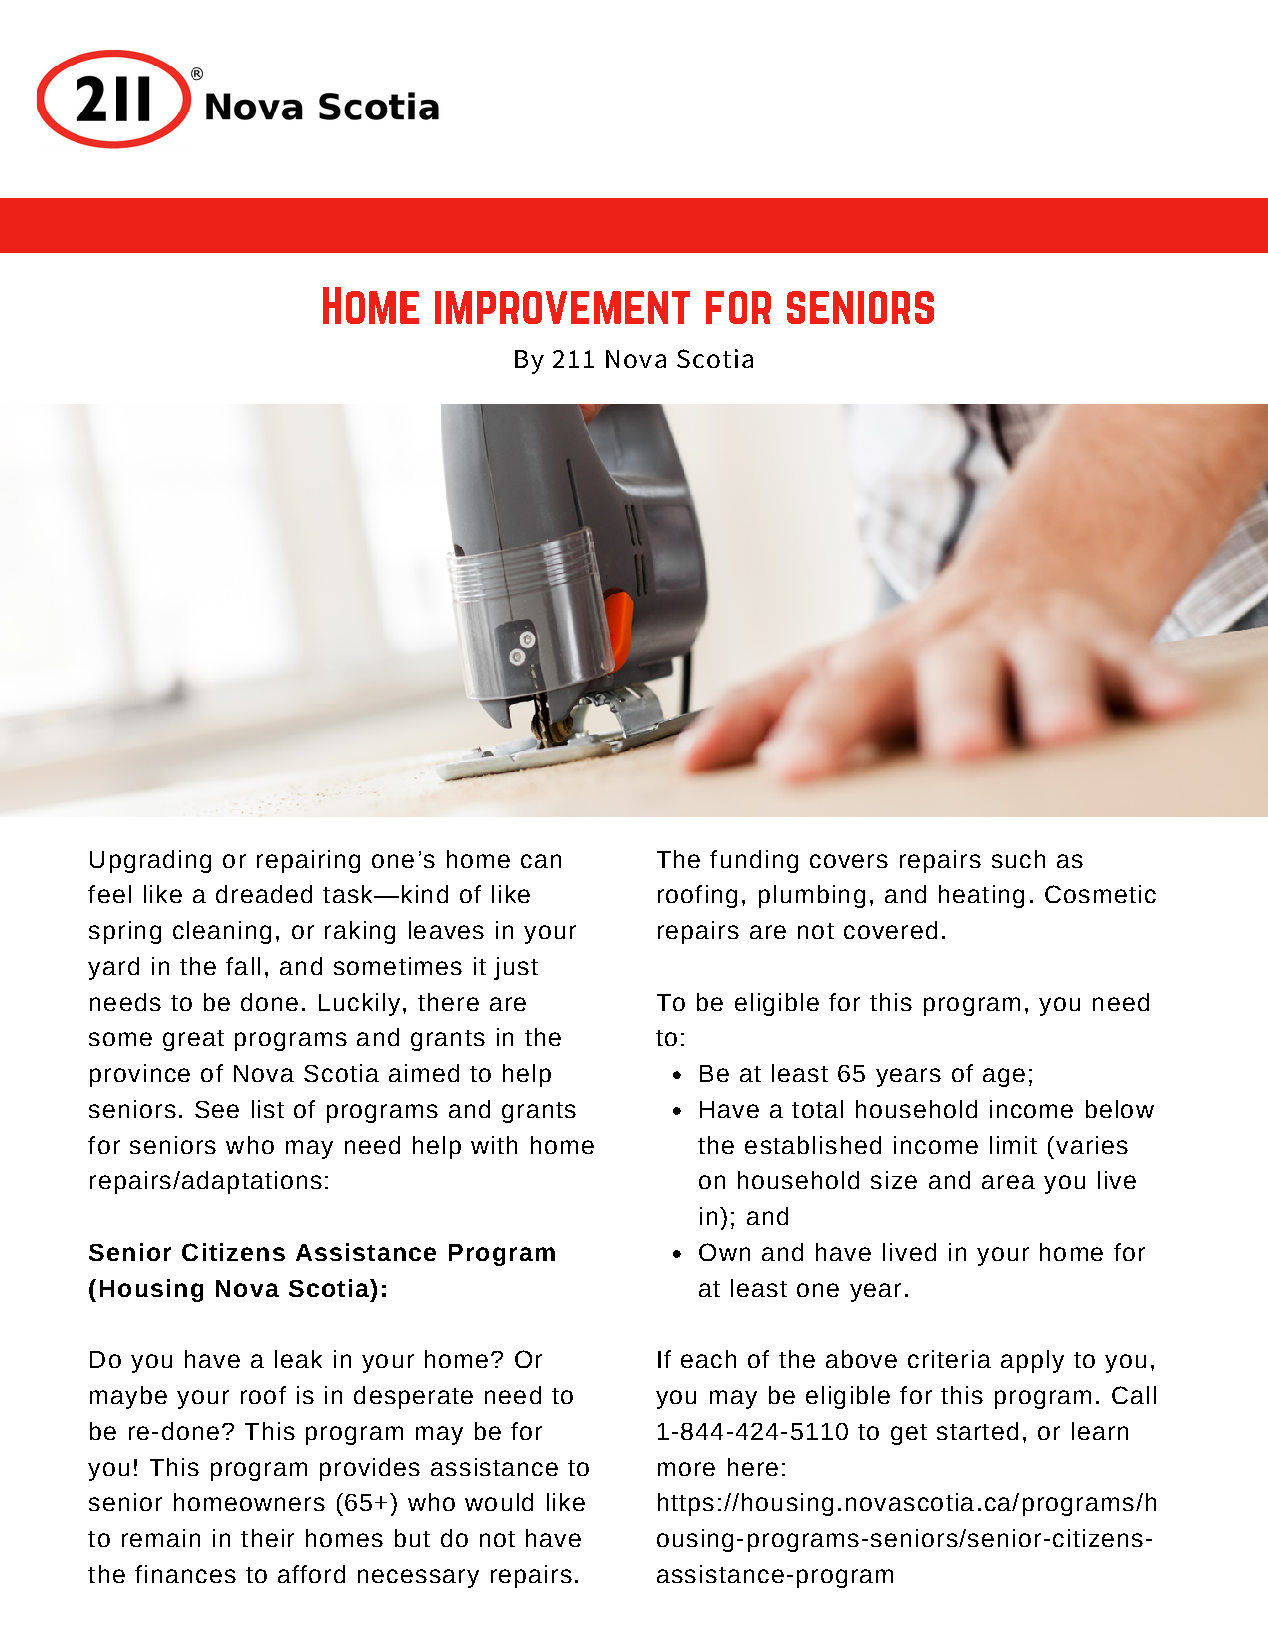  What do you see at coordinates (516, 968) in the document?
I see `just` at bounding box center [516, 968].
